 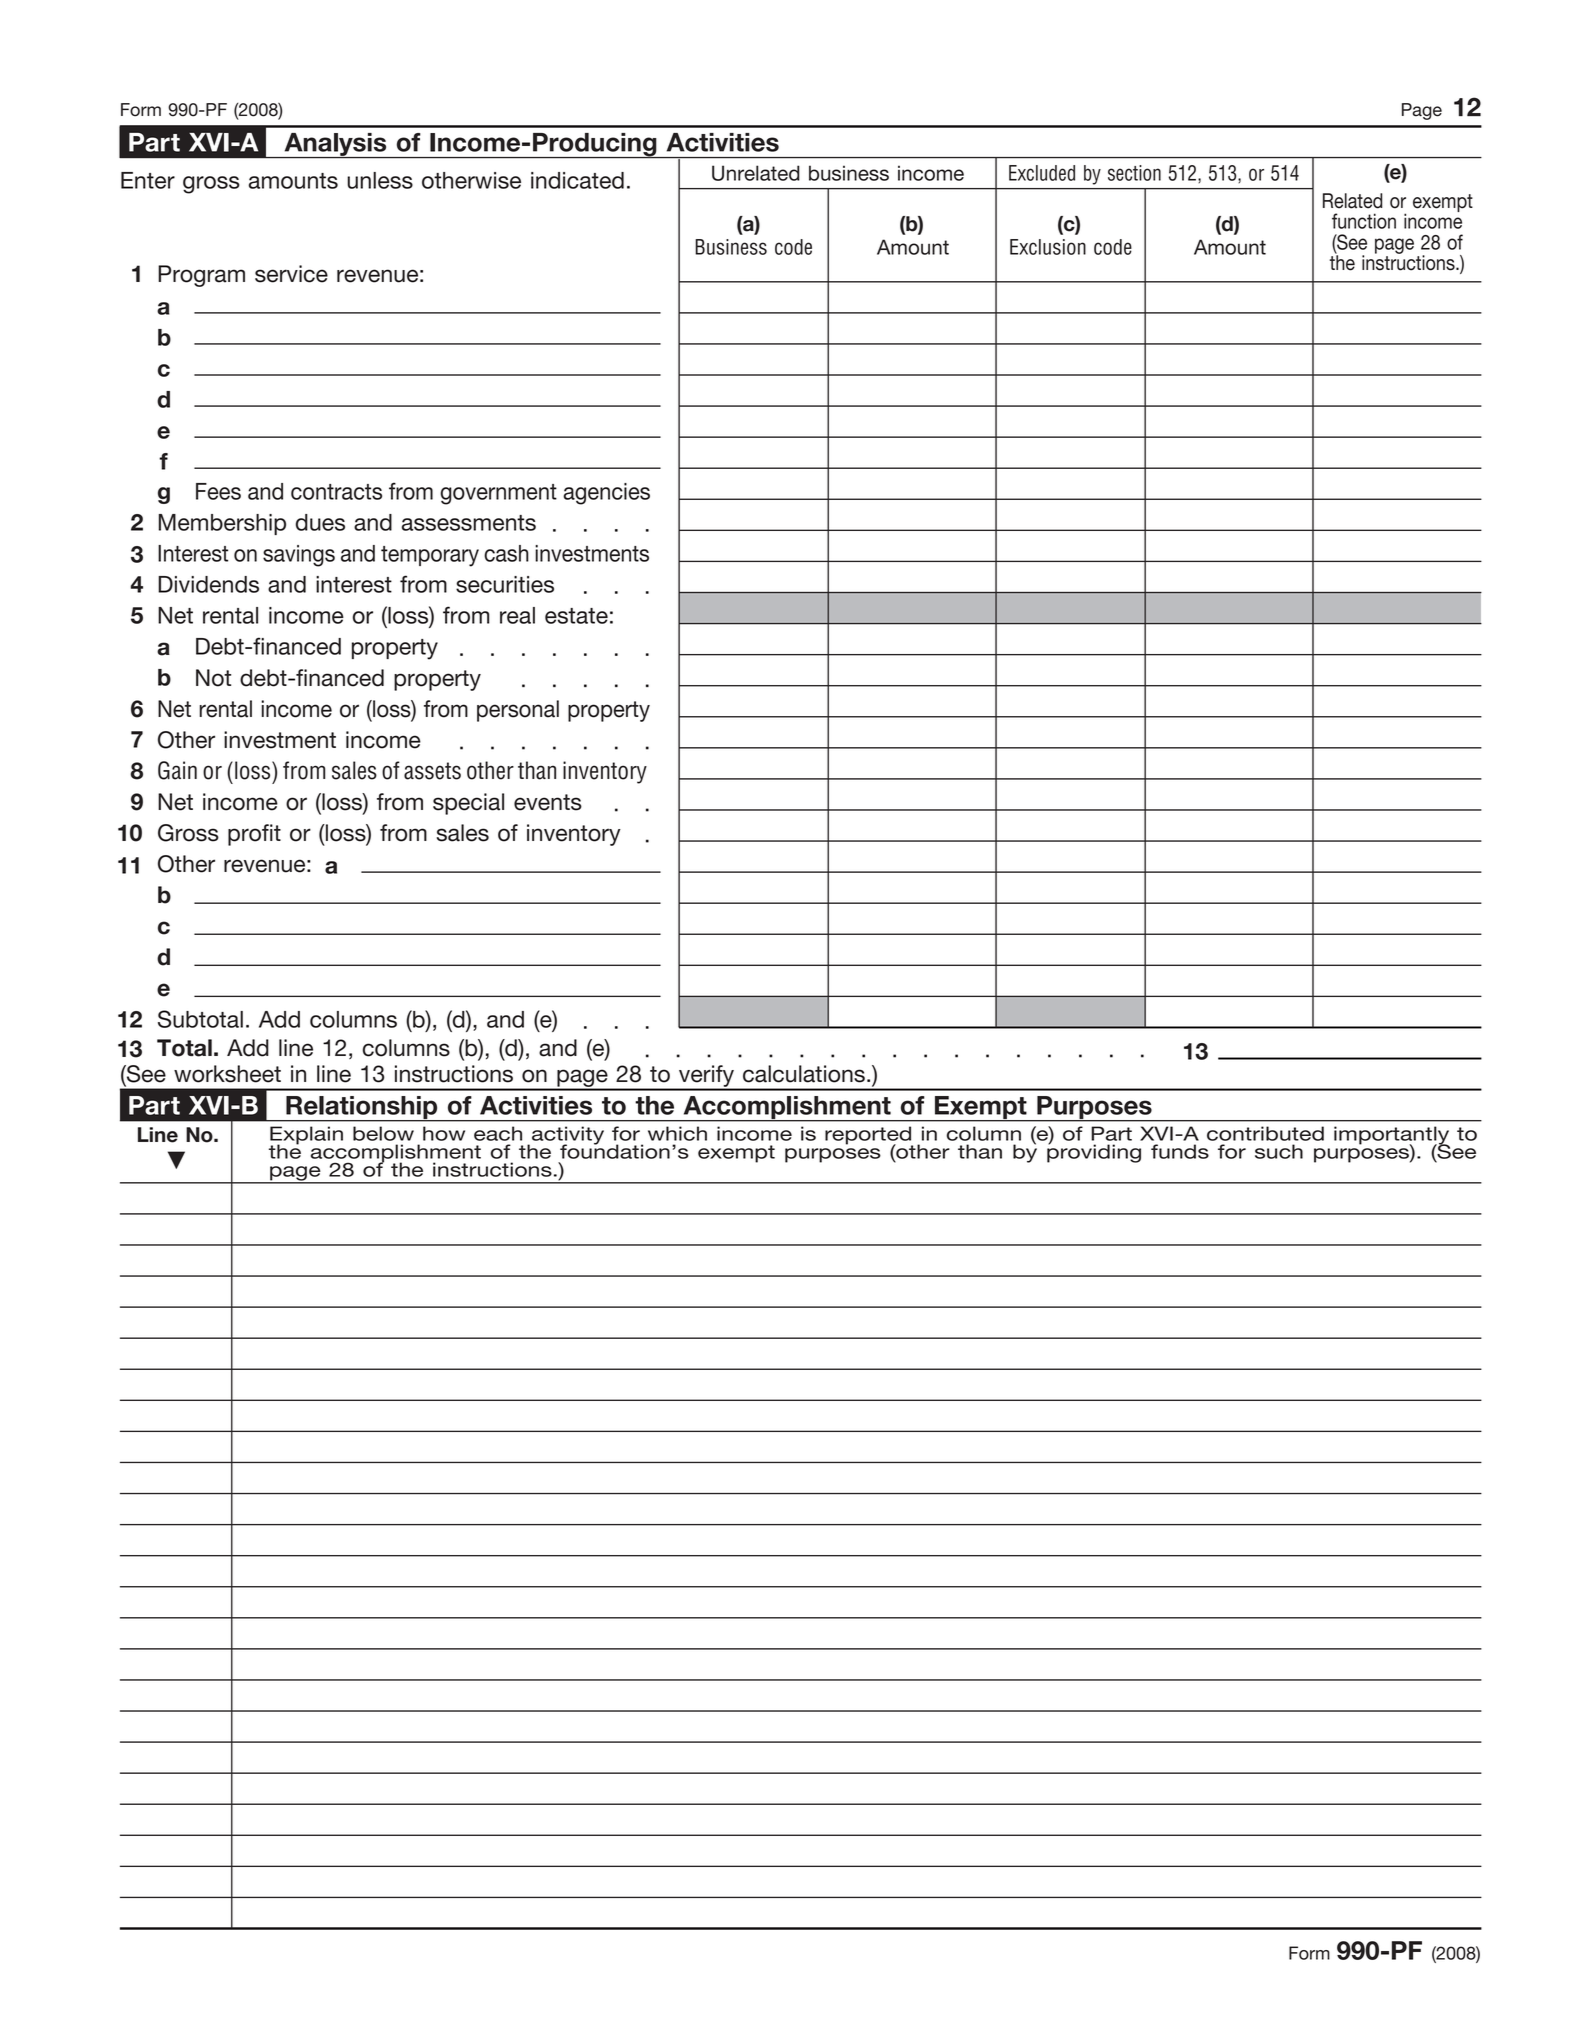 I want to click on section, so click(x=1134, y=173).
